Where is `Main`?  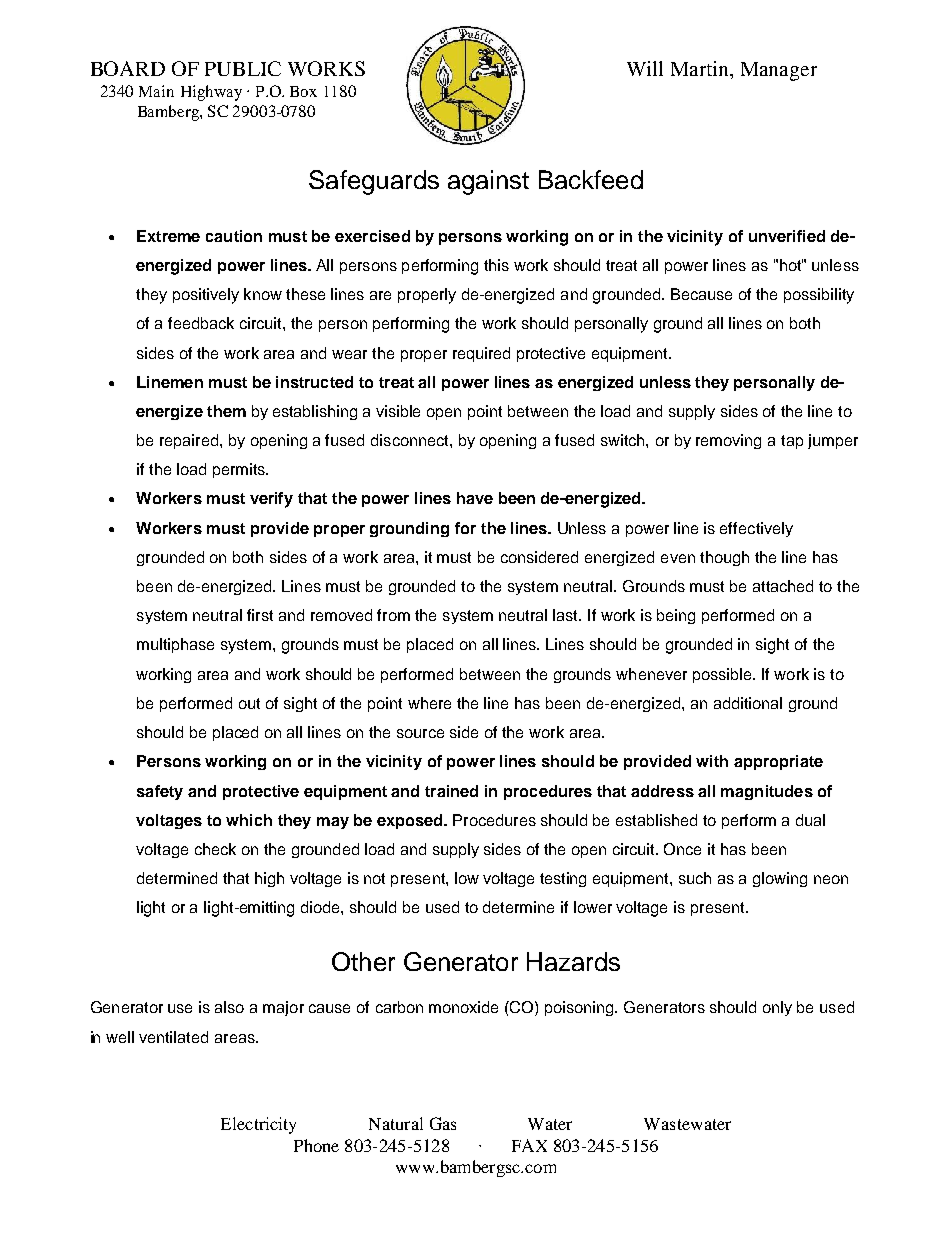 Main is located at coordinates (156, 91).
